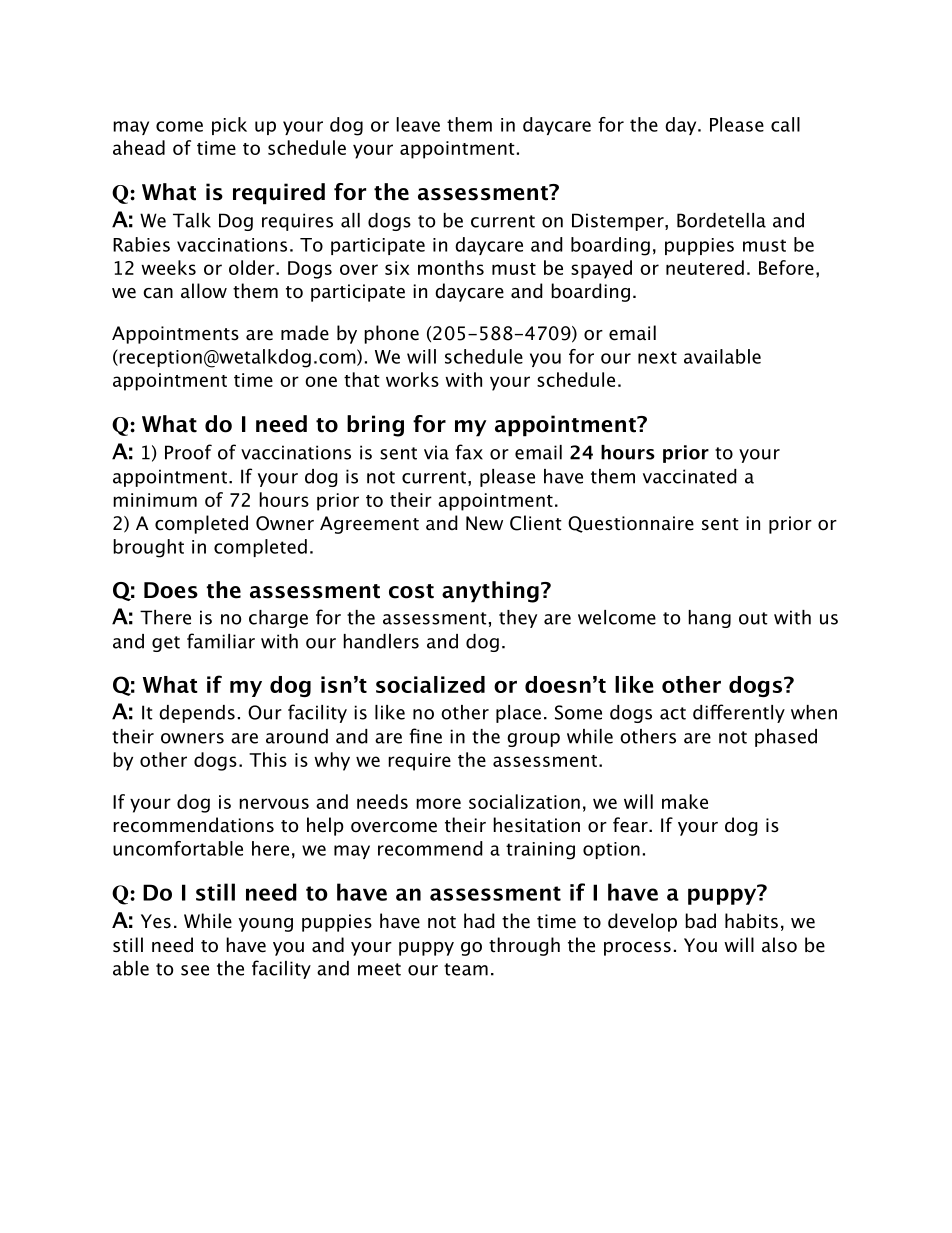  I want to click on had, so click(479, 921).
